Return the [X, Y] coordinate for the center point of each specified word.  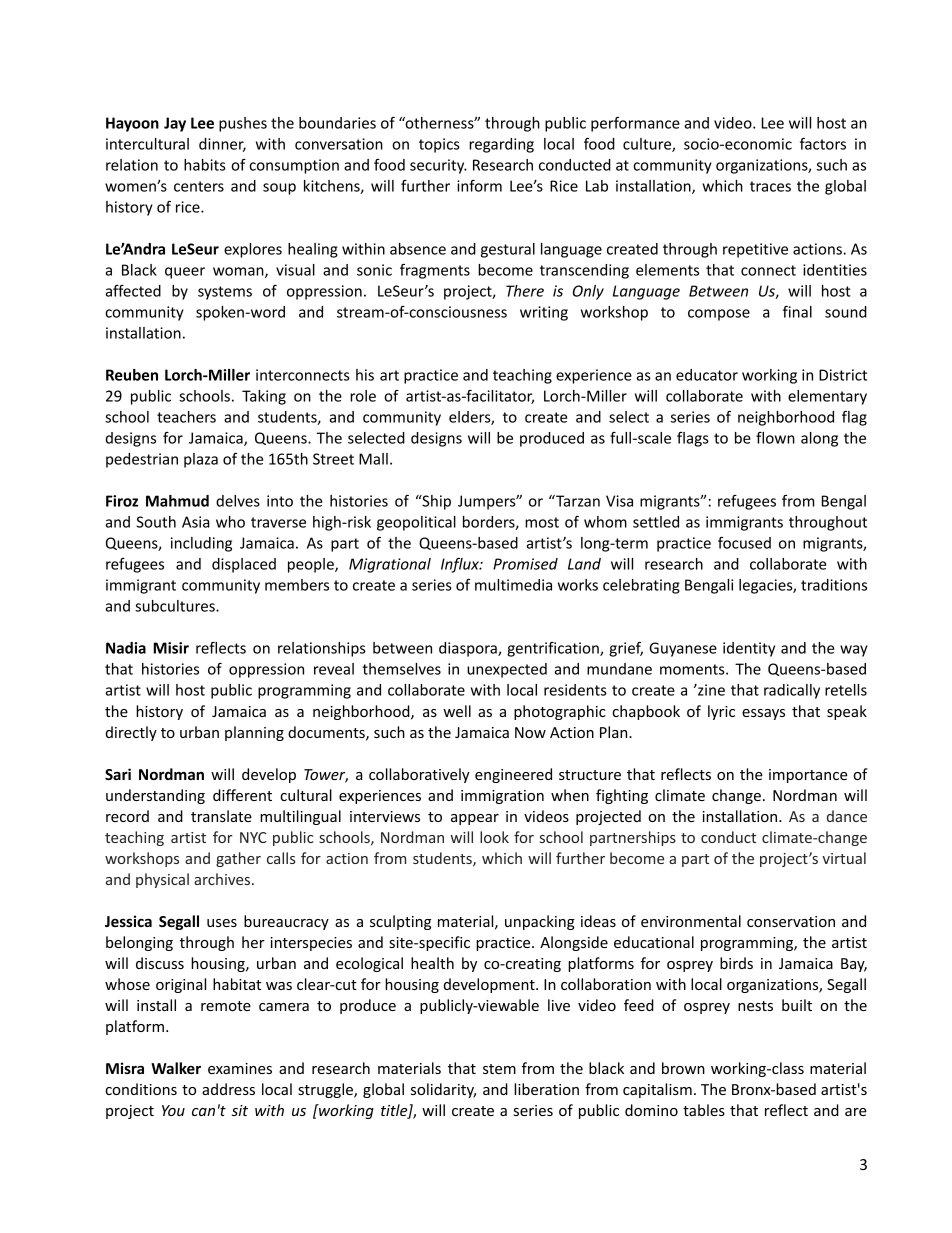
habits [205, 165]
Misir [171, 648]
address [228, 1089]
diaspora [469, 649]
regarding [501, 145]
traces [770, 186]
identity [749, 649]
